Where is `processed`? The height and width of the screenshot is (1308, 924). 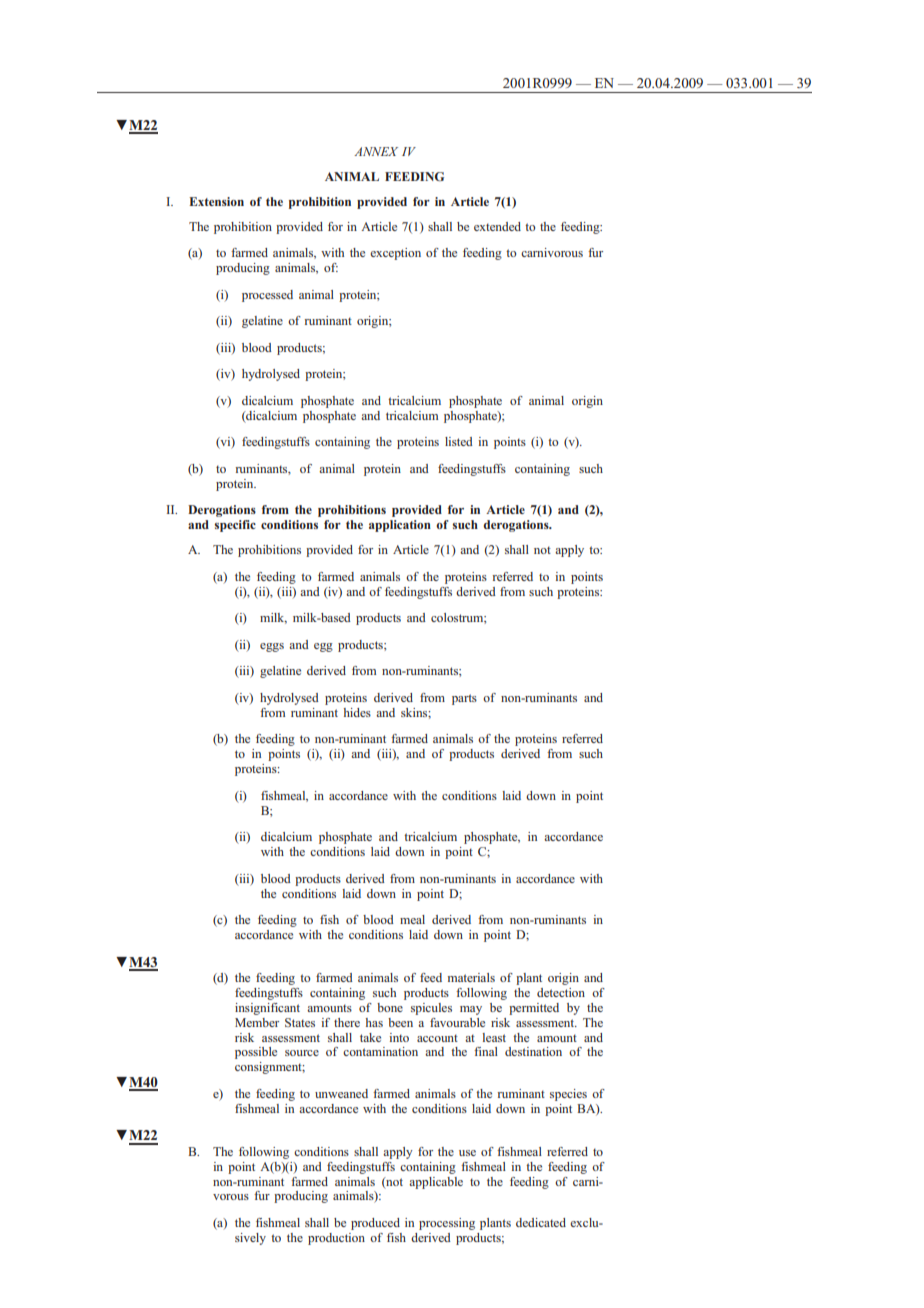
processed is located at coordinates (267, 296).
